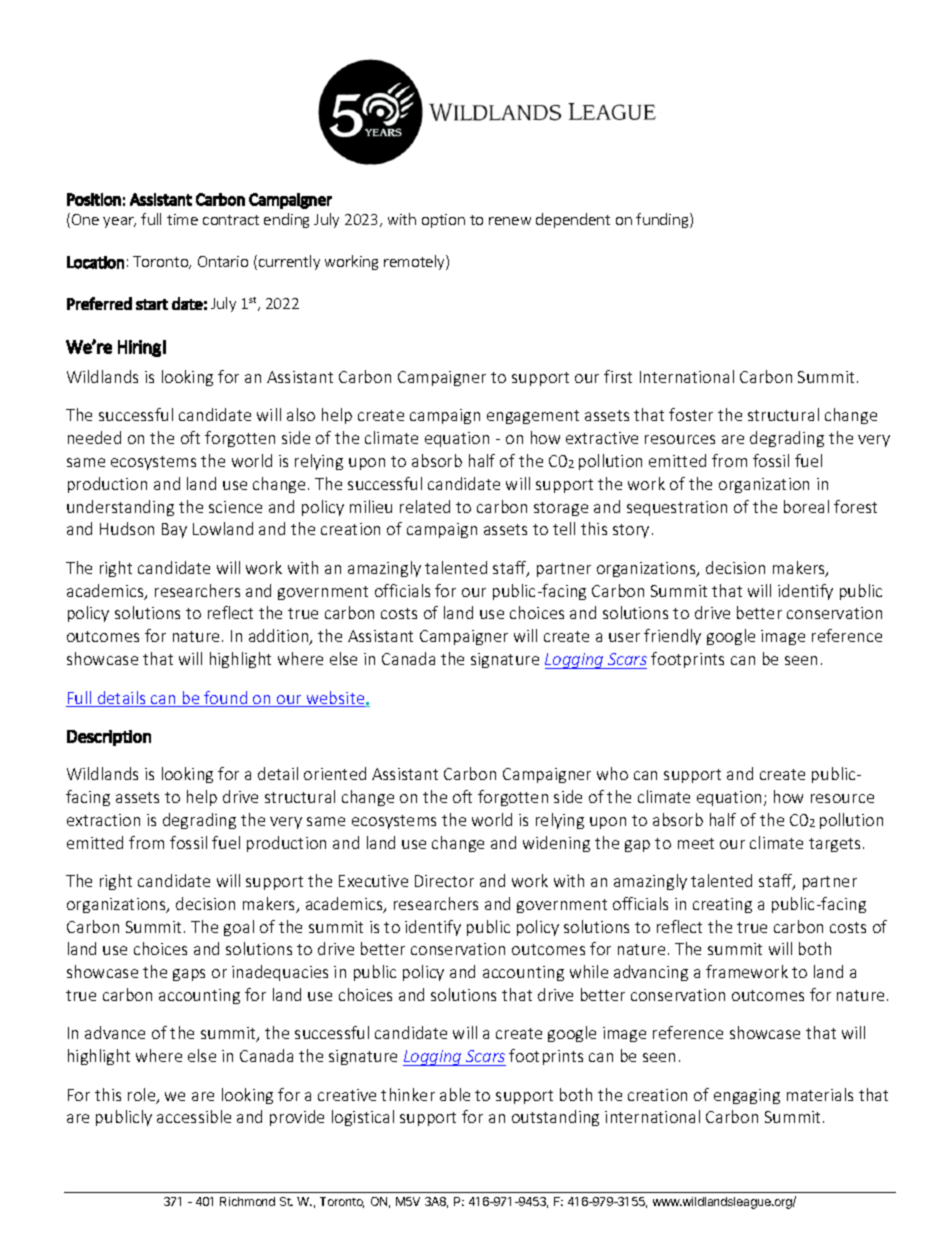  I want to click on related, so click(425, 506).
